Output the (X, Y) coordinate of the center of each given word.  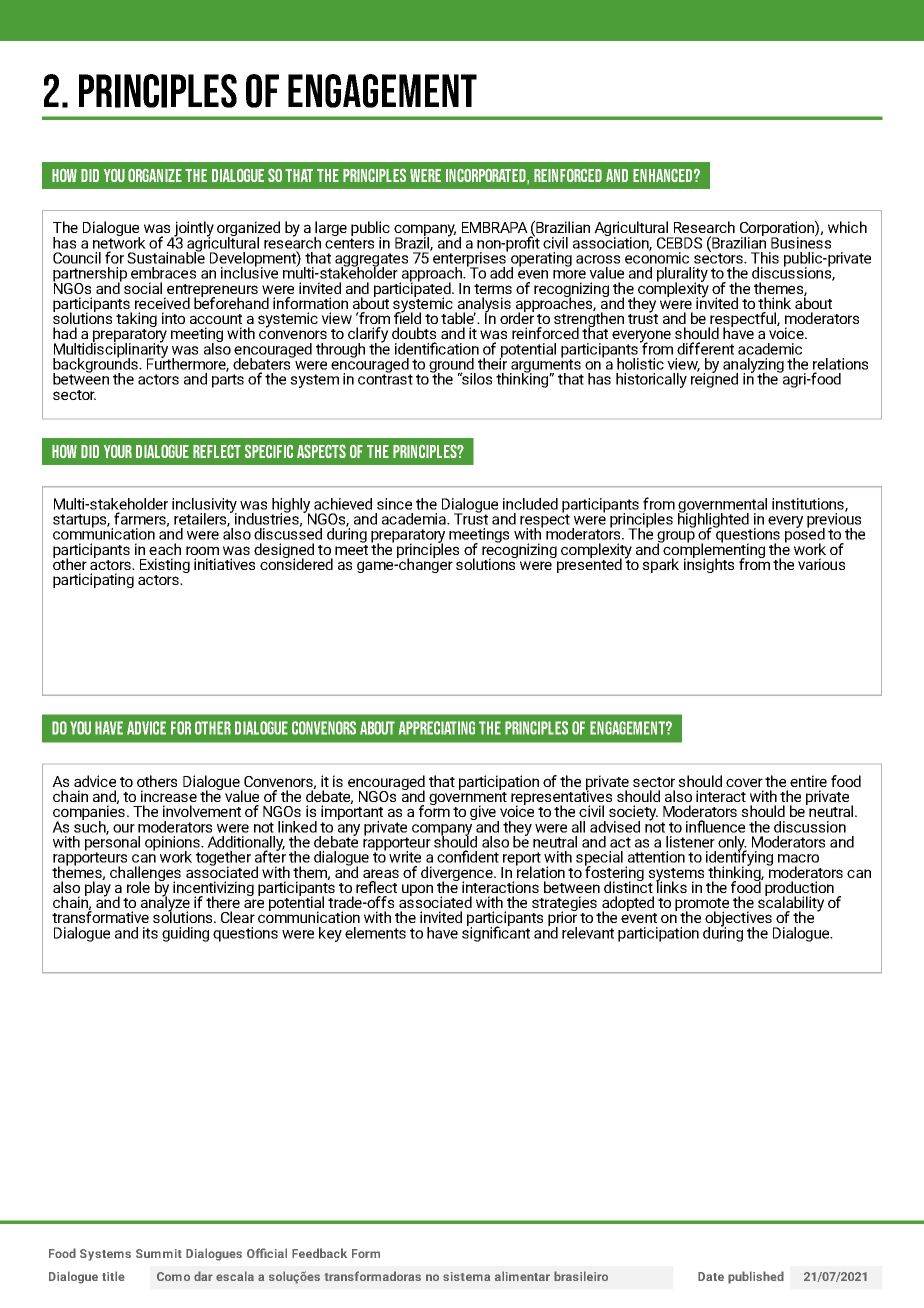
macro (798, 858)
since (394, 504)
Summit (159, 1253)
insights (709, 564)
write (405, 857)
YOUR (118, 451)
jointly (193, 230)
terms (493, 289)
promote (702, 906)
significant (496, 933)
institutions (809, 505)
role (138, 887)
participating (93, 580)
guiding (185, 934)
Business (801, 241)
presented (588, 564)
